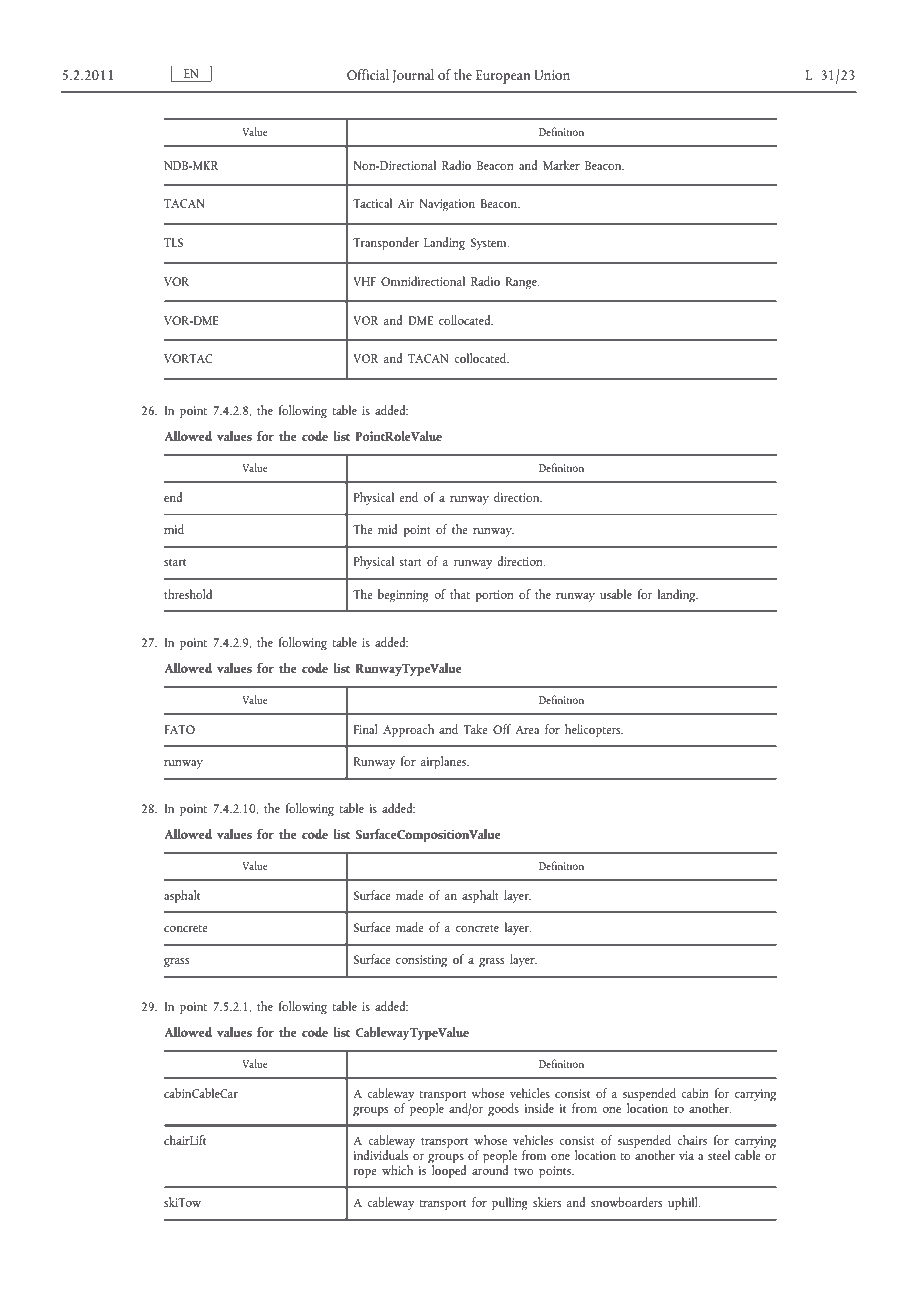  Describe the element at coordinates (188, 594) in the page. I see `threshold` at that location.
